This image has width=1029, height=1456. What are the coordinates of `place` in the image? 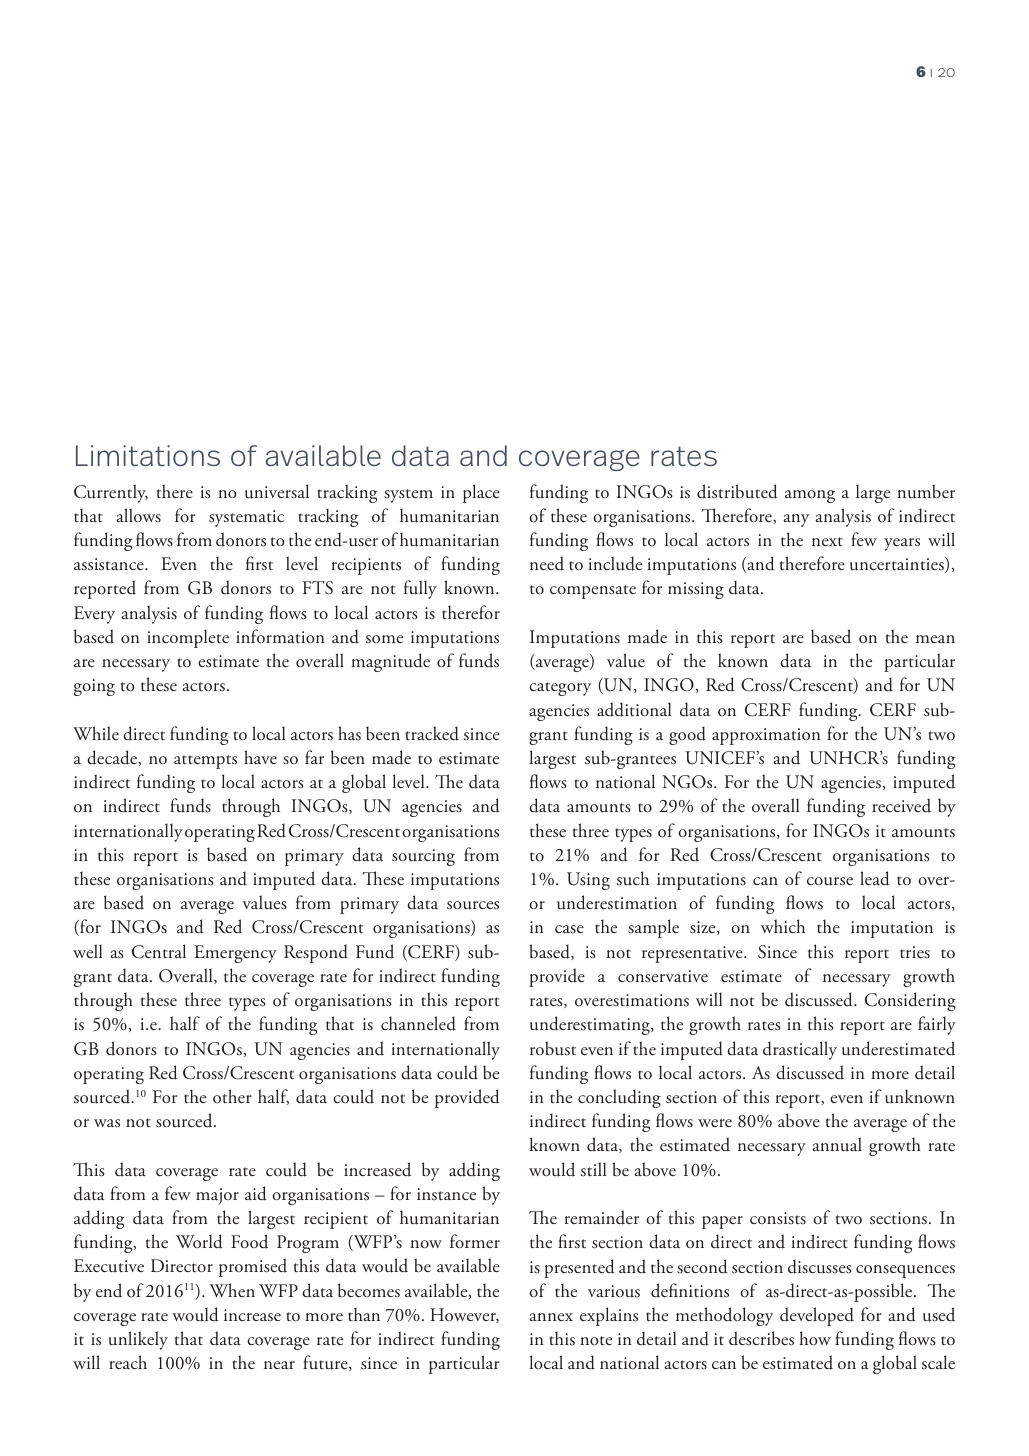 It's located at (481, 493).
